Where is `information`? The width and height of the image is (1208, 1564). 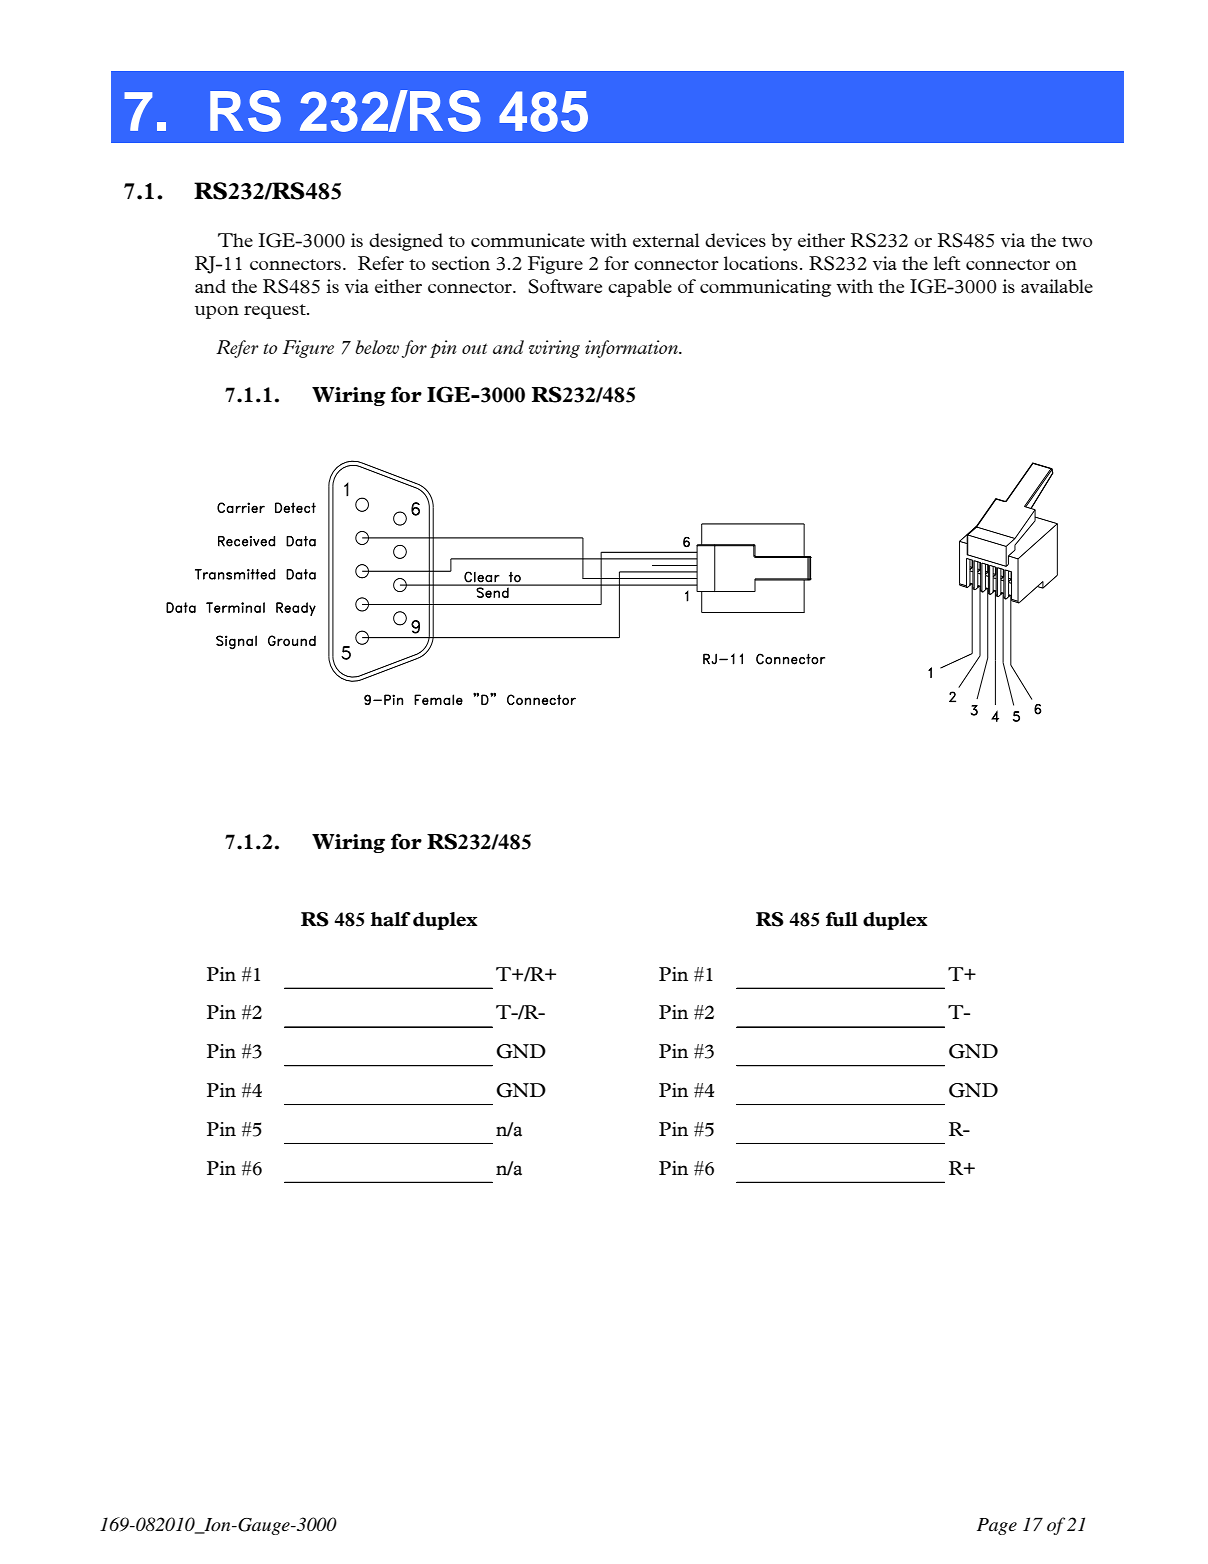 information is located at coordinates (632, 349).
